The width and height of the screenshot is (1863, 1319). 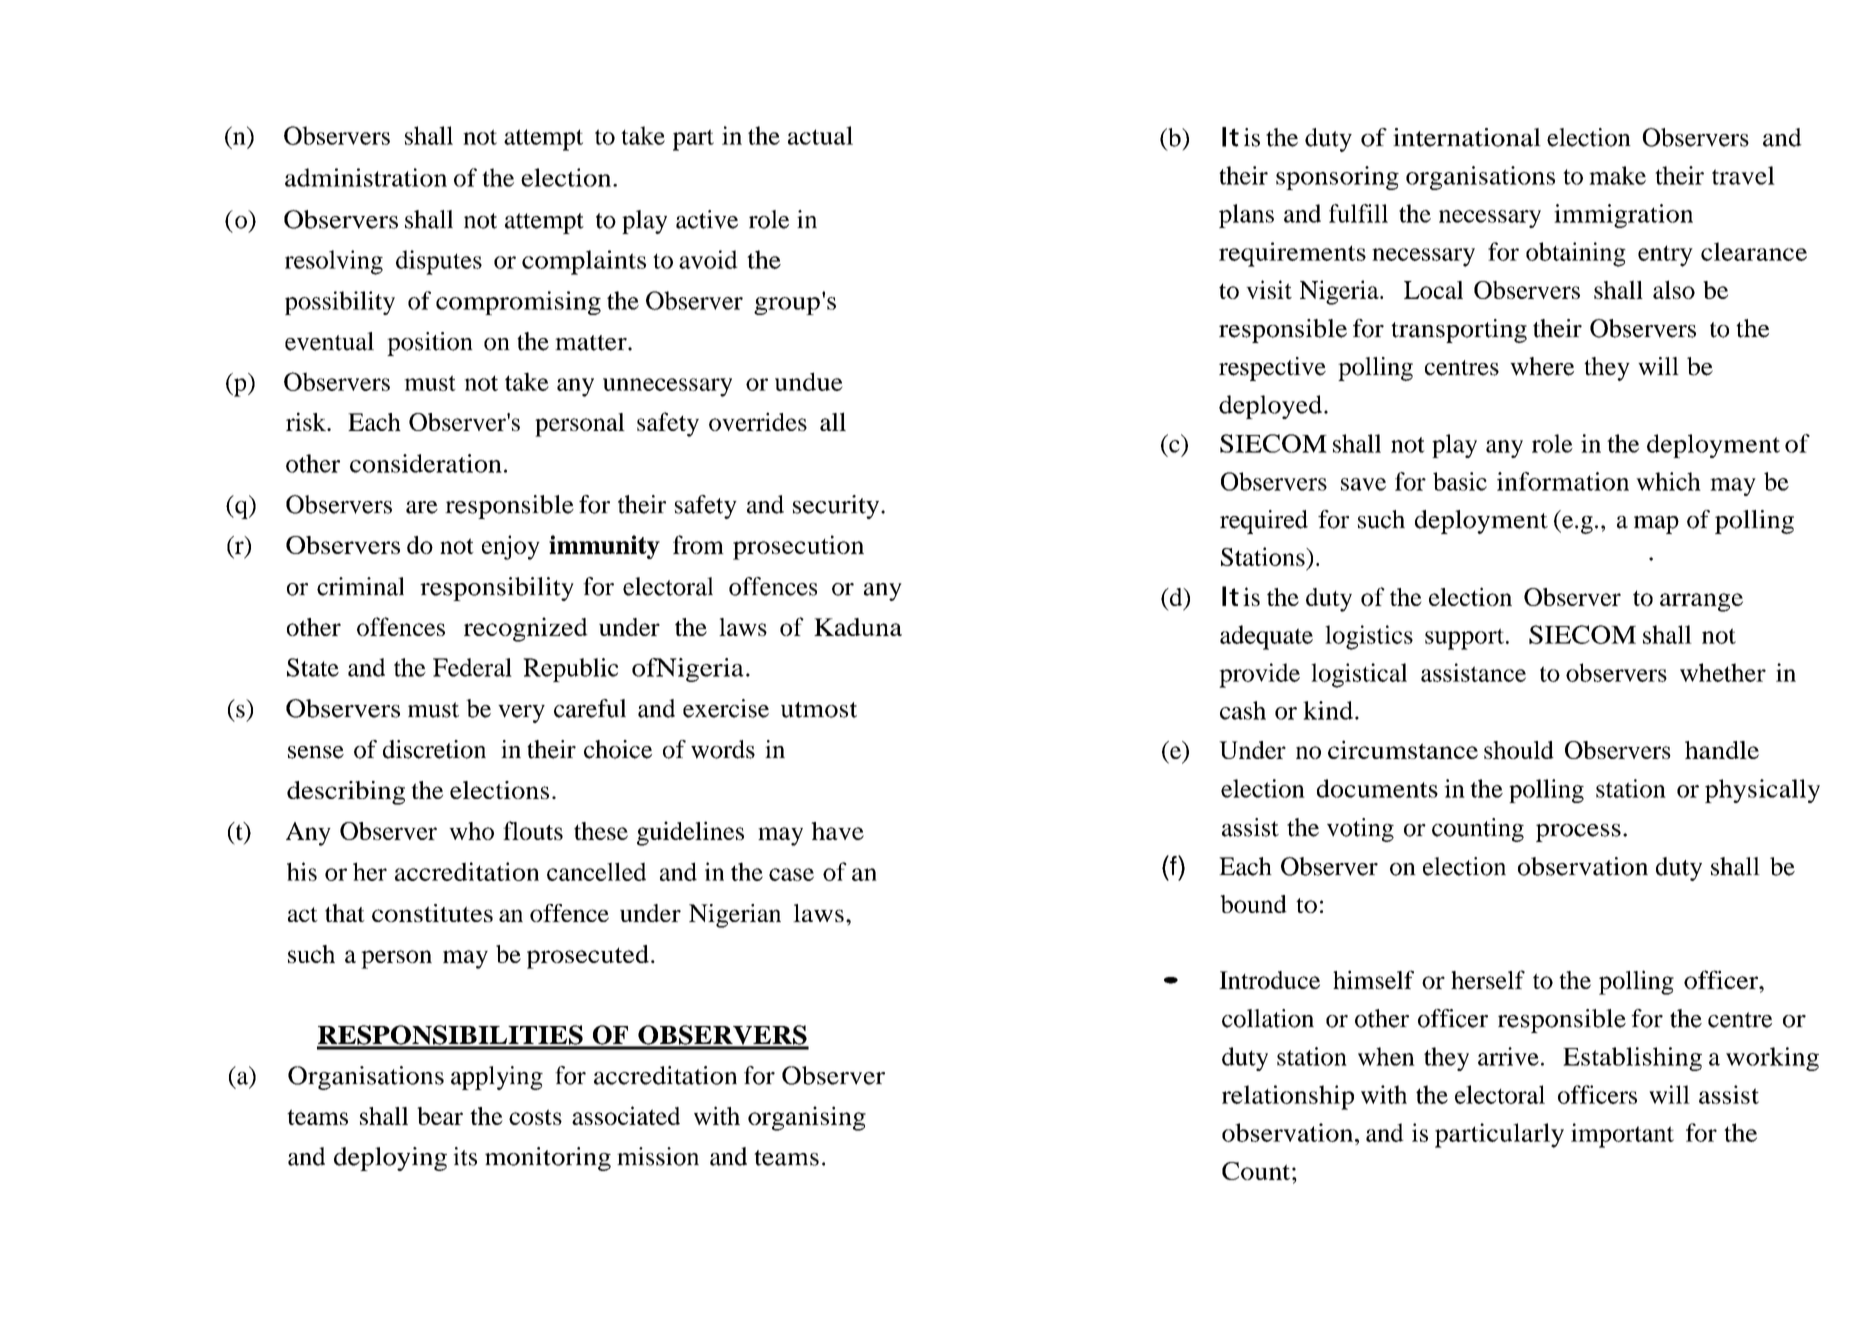 I want to click on administration, so click(x=366, y=177).
